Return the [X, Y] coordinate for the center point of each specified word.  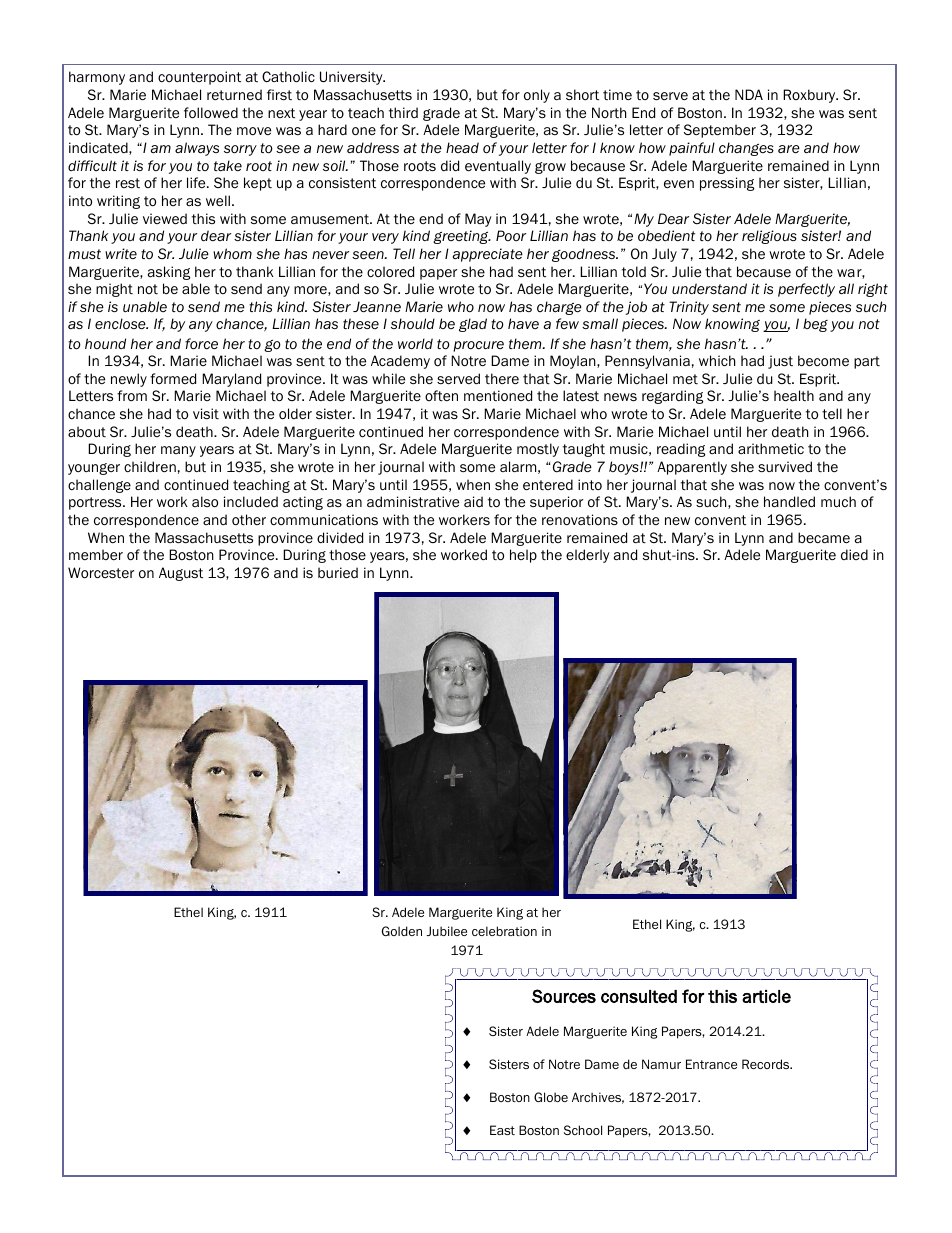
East [502, 1130]
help [523, 556]
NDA [749, 94]
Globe [551, 1097]
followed [211, 113]
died [854, 554]
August [181, 574]
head [462, 147]
